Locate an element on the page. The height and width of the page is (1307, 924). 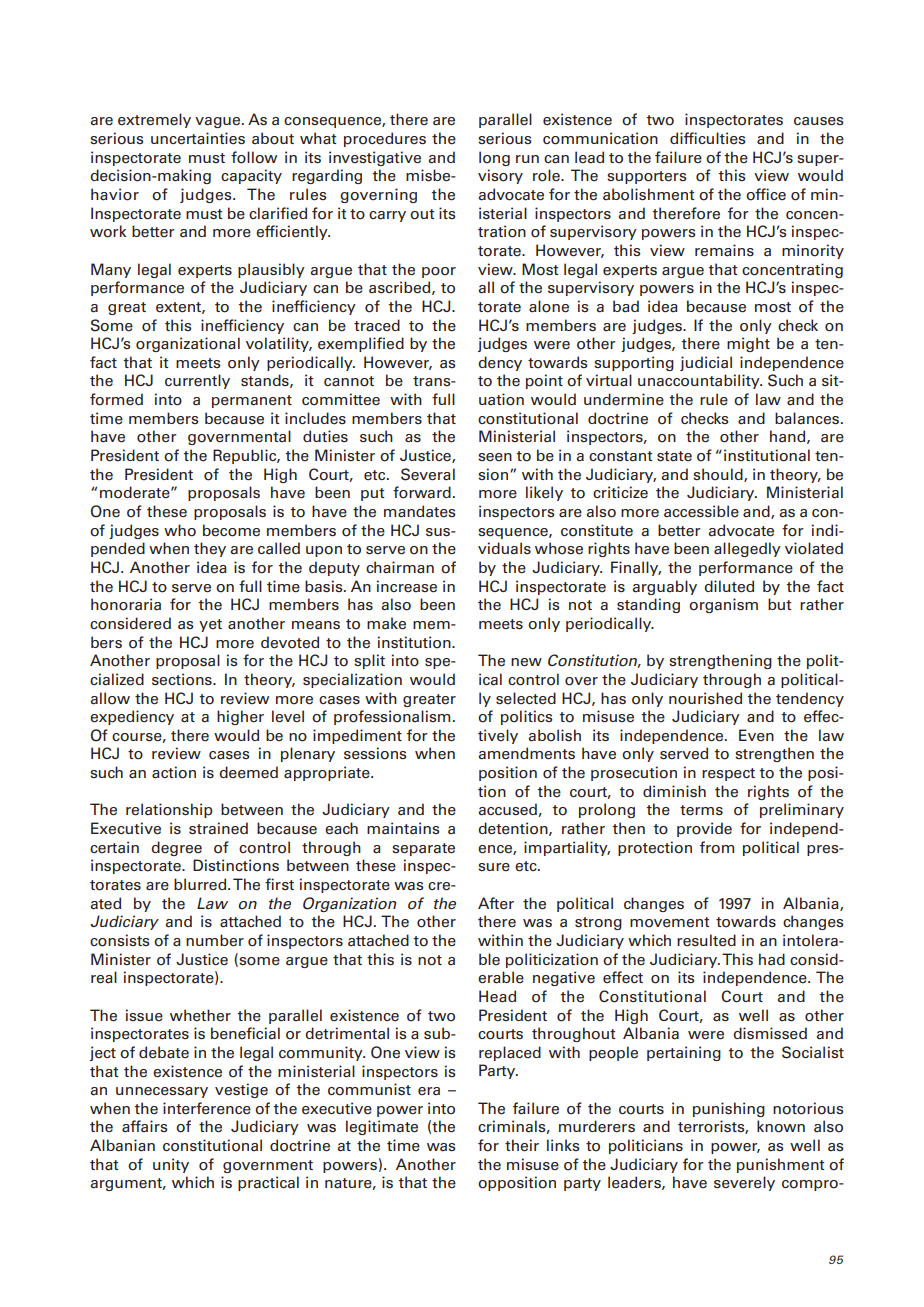
currently is located at coordinates (197, 381).
